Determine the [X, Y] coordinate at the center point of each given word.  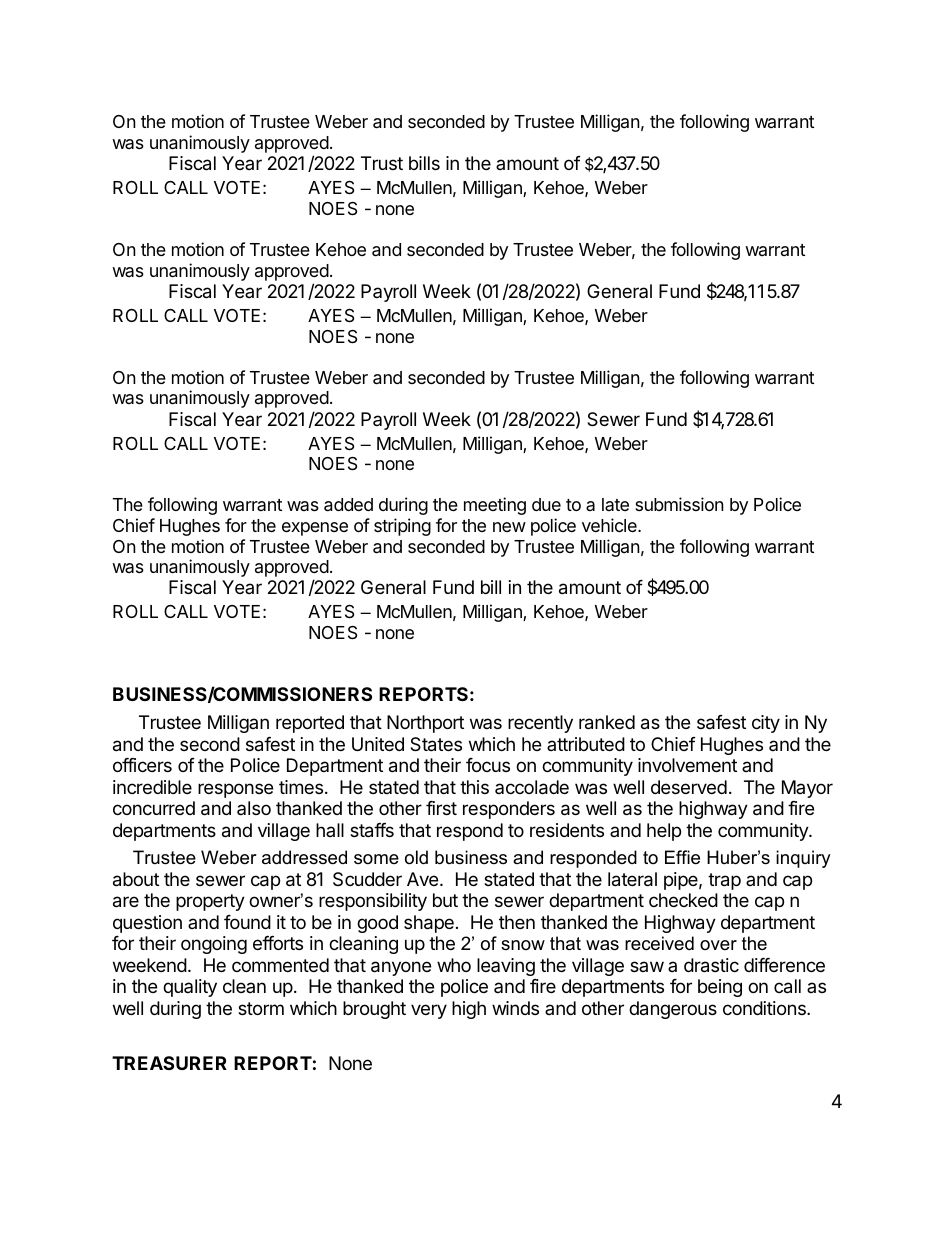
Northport [425, 724]
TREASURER [169, 1063]
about [136, 879]
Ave [422, 879]
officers [142, 765]
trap [724, 881]
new [509, 527]
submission [679, 504]
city [766, 724]
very [429, 1011]
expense [315, 529]
